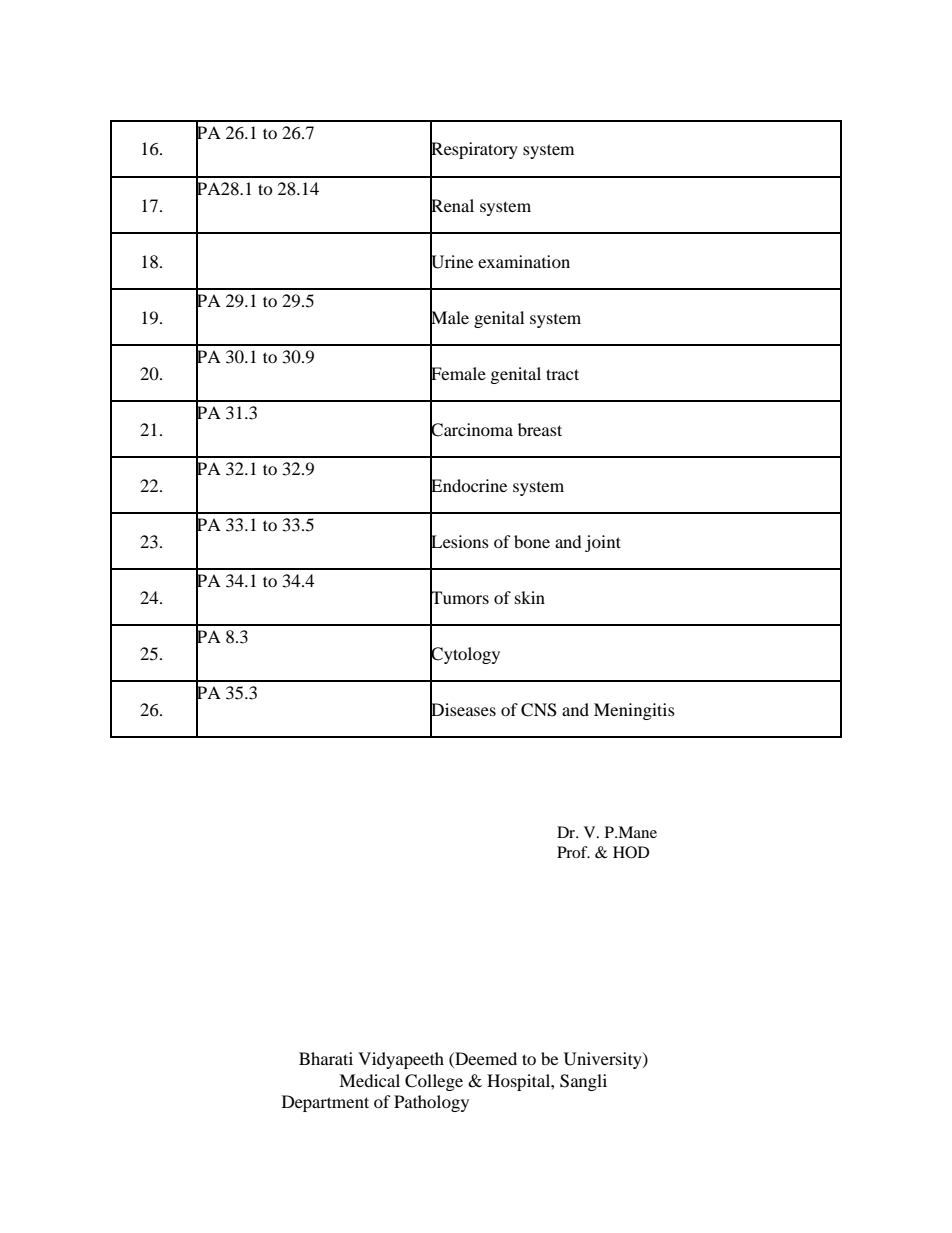  Describe the element at coordinates (468, 485) in the screenshot. I see `Endocrine` at that location.
